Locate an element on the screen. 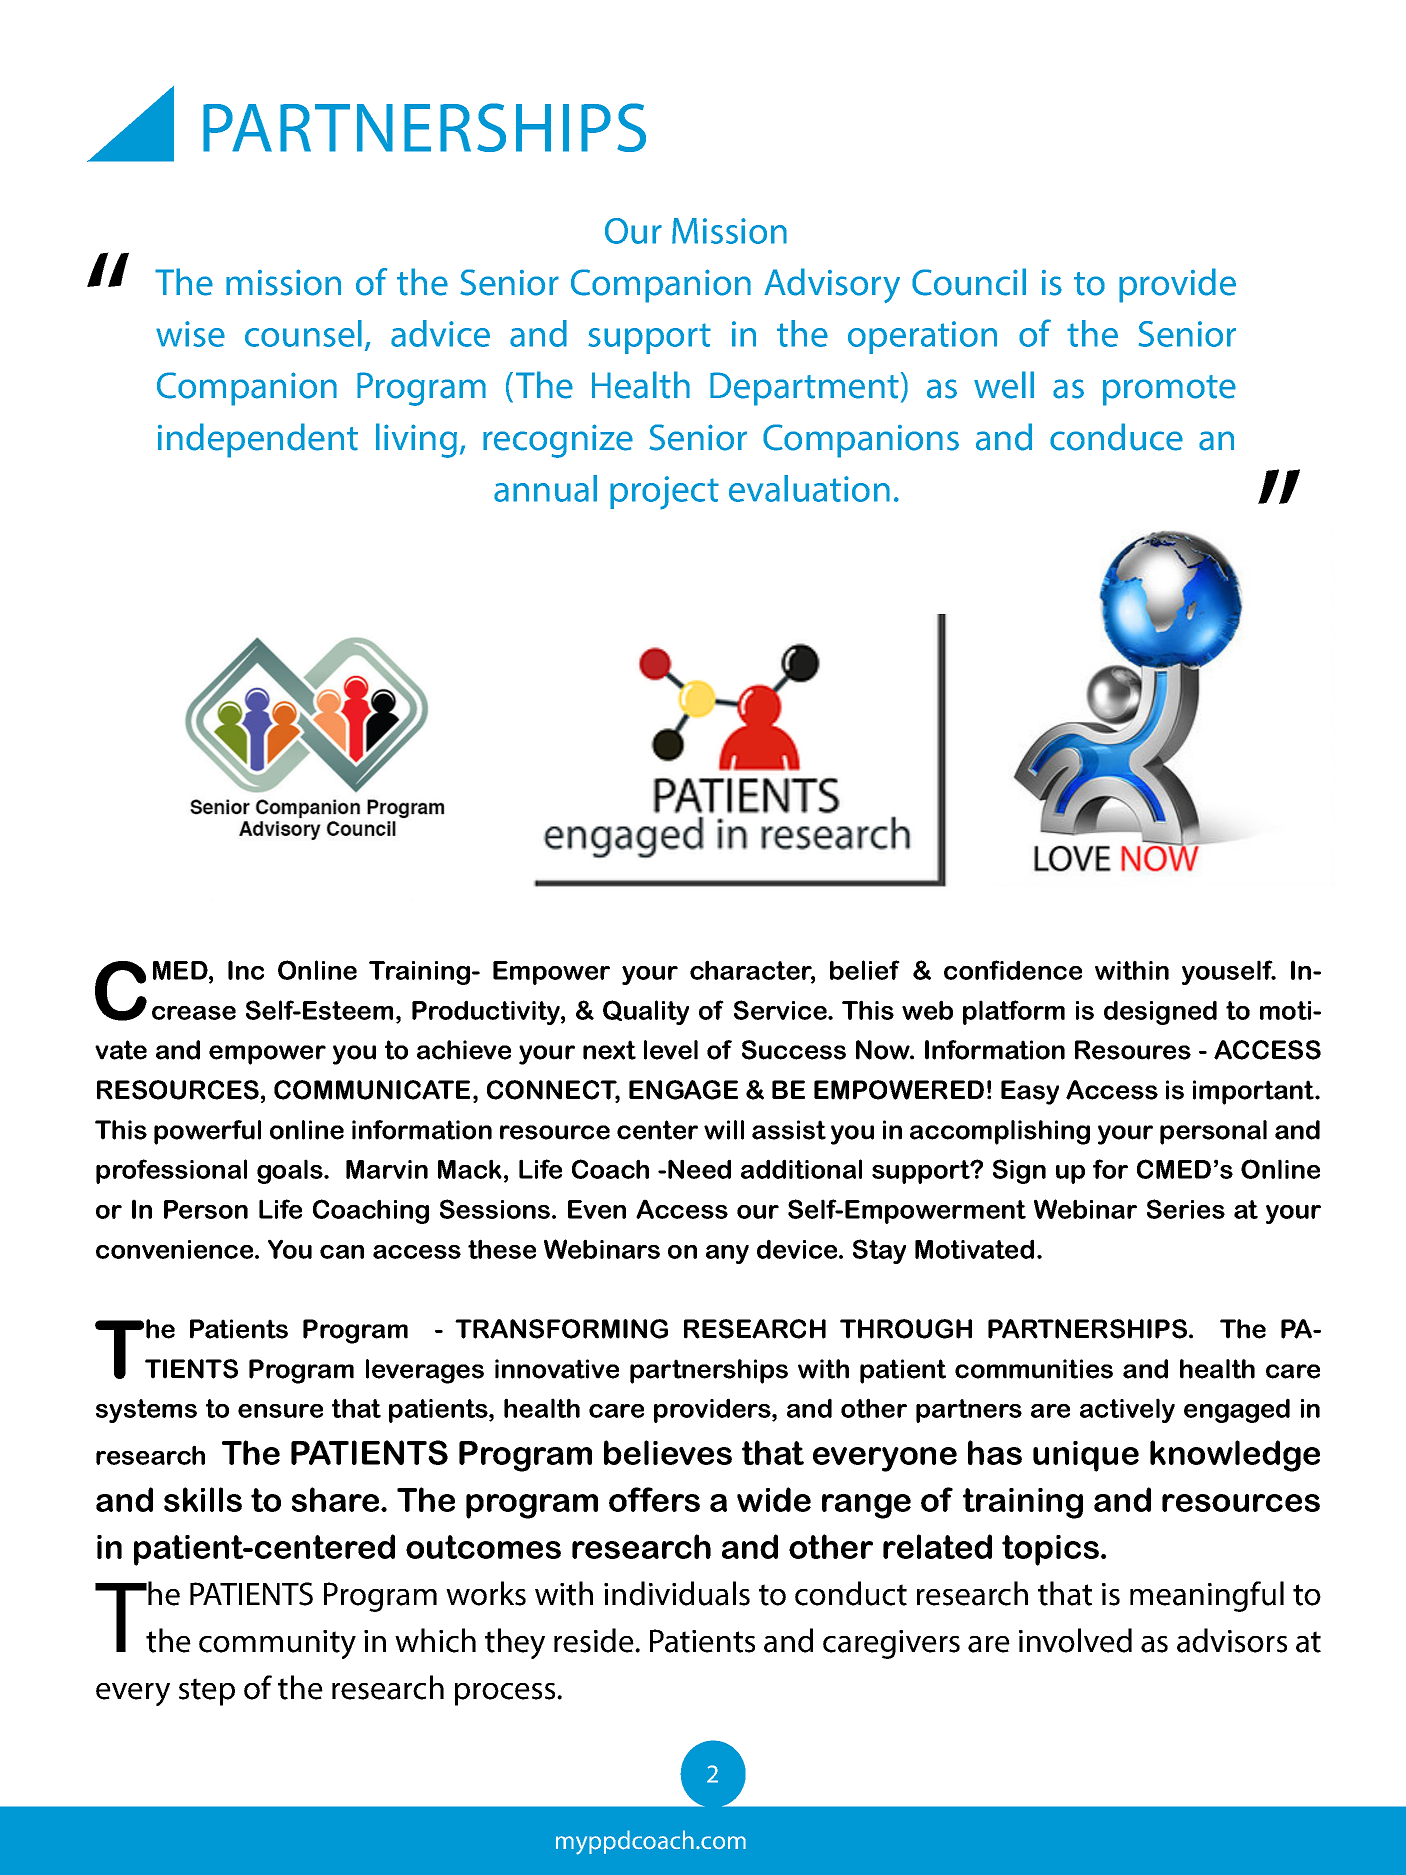 This screenshot has width=1406, height=1875. promote is located at coordinates (1169, 390).
